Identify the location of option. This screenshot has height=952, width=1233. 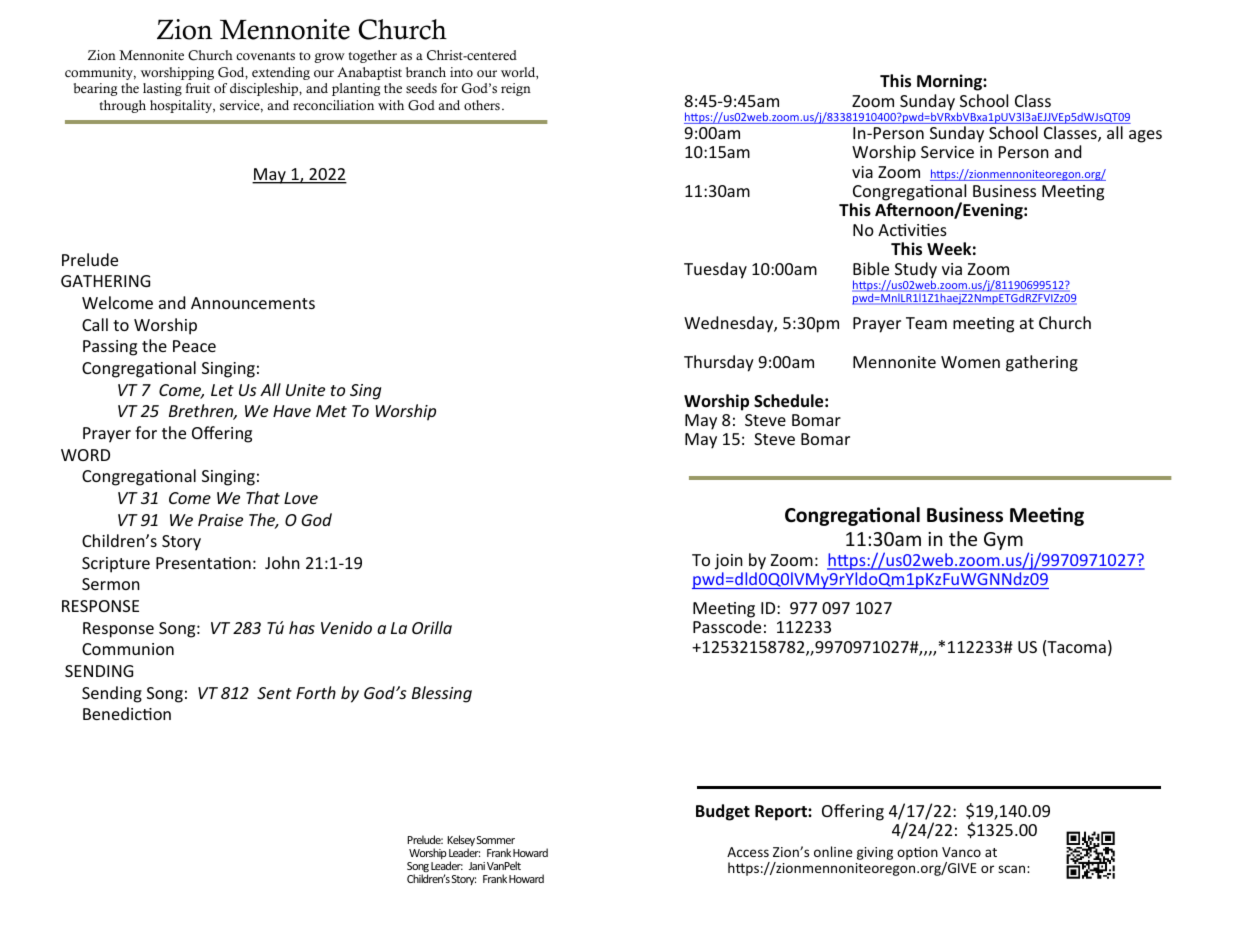
(917, 853).
